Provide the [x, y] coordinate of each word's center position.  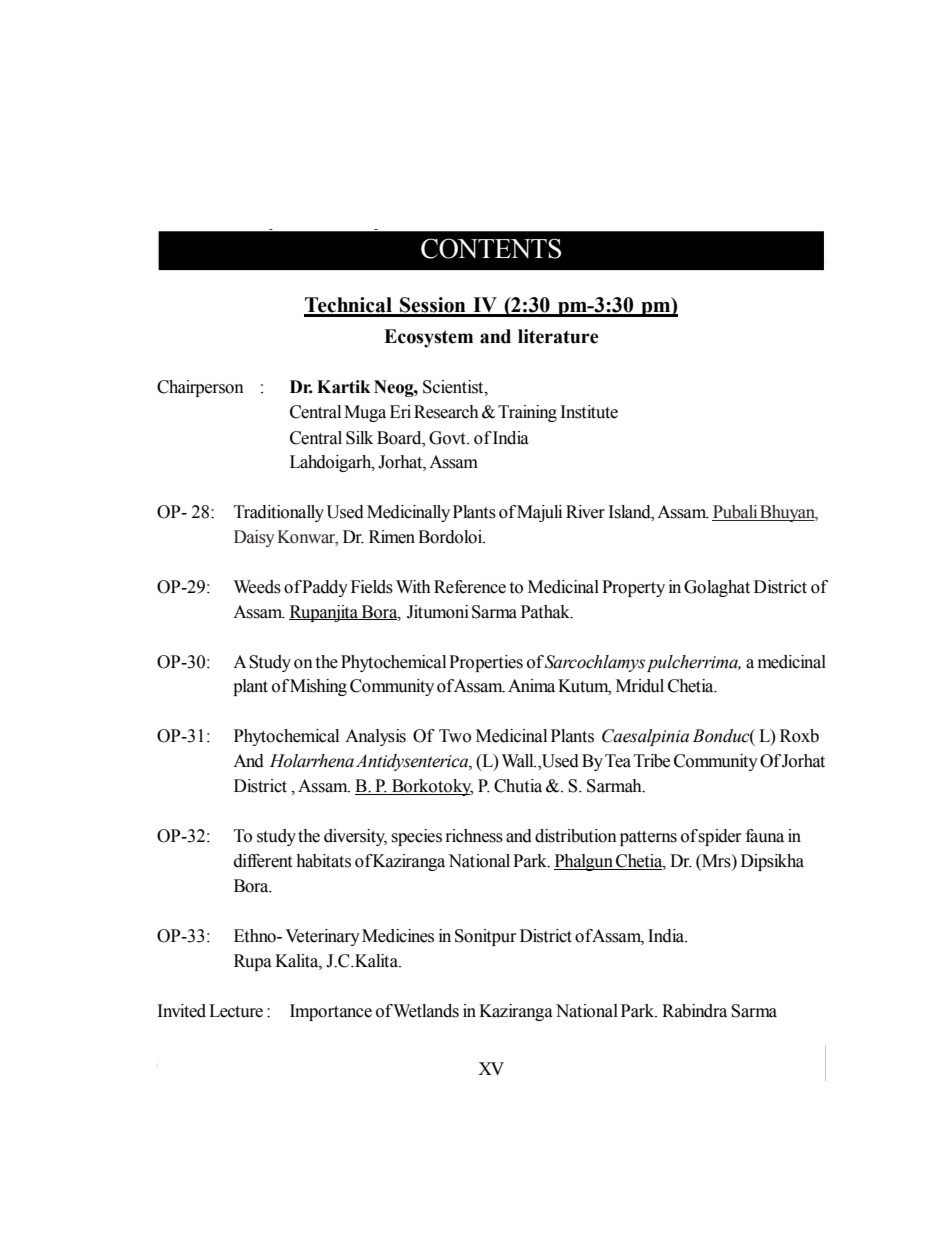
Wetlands [426, 1011]
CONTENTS [491, 248]
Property [633, 588]
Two [455, 736]
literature [558, 336]
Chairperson [200, 388]
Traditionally [279, 513]
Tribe [652, 761]
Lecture [236, 1011]
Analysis [375, 737]
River [585, 512]
